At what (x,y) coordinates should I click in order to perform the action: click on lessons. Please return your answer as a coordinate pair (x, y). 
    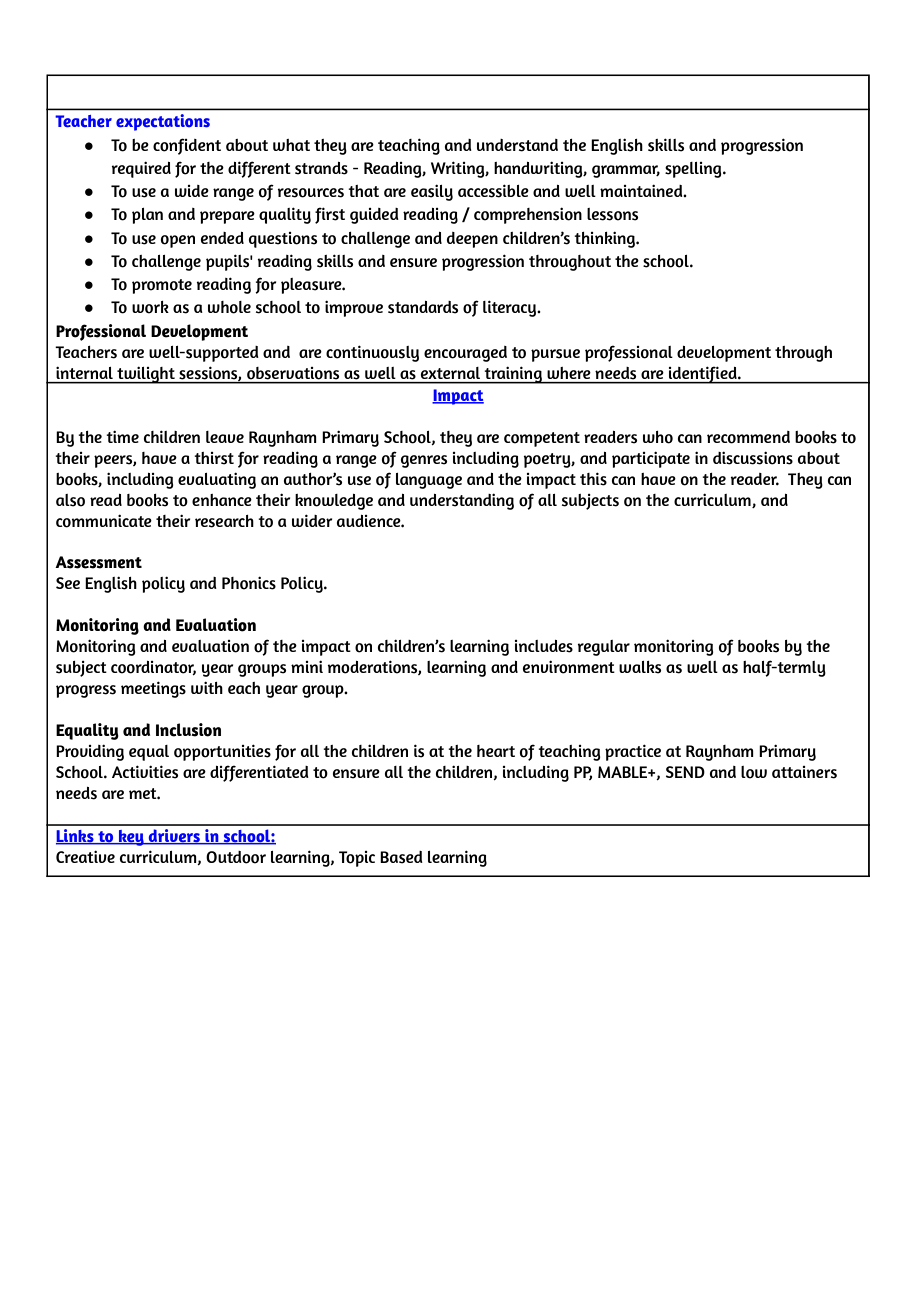
    Looking at the image, I should click on (612, 214).
